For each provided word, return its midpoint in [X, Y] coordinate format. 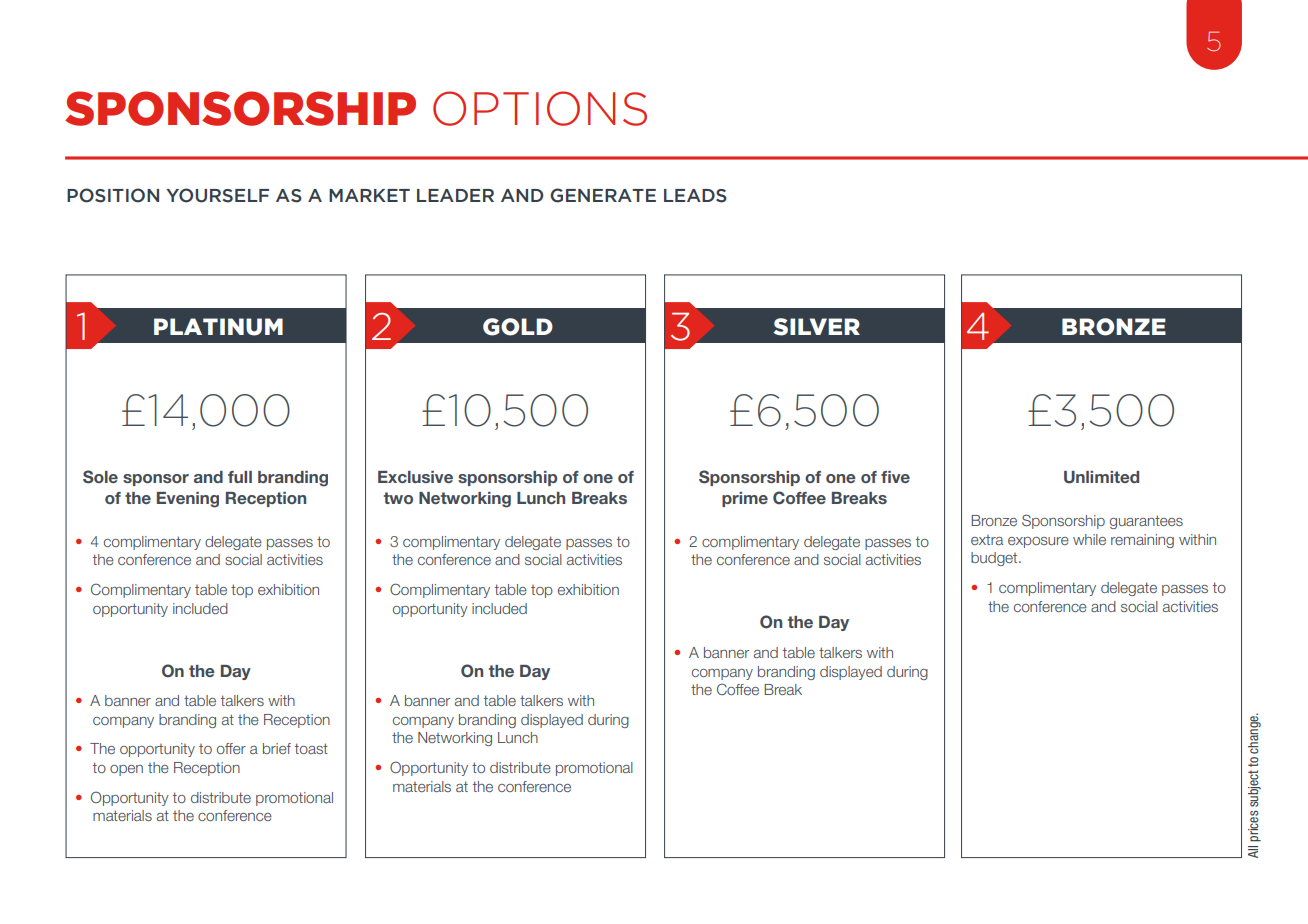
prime [745, 499]
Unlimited [1101, 477]
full [240, 477]
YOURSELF [217, 195]
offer [231, 748]
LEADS [695, 196]
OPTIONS [540, 108]
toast [311, 748]
